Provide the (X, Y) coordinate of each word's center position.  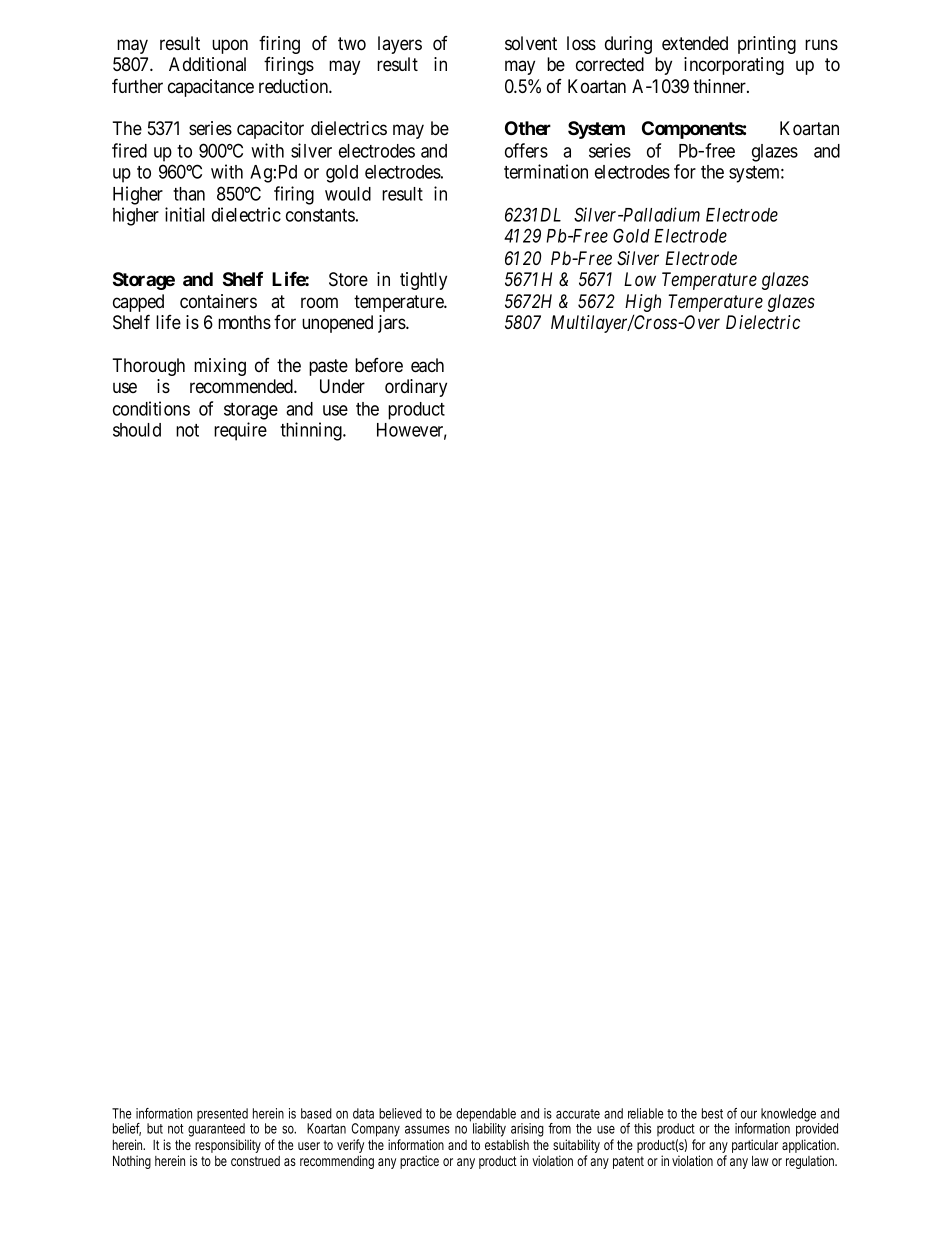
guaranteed (216, 1129)
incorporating (734, 66)
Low (640, 279)
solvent (531, 43)
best (712, 1113)
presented (222, 1116)
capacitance (211, 88)
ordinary (416, 388)
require (240, 431)
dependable (486, 1116)
